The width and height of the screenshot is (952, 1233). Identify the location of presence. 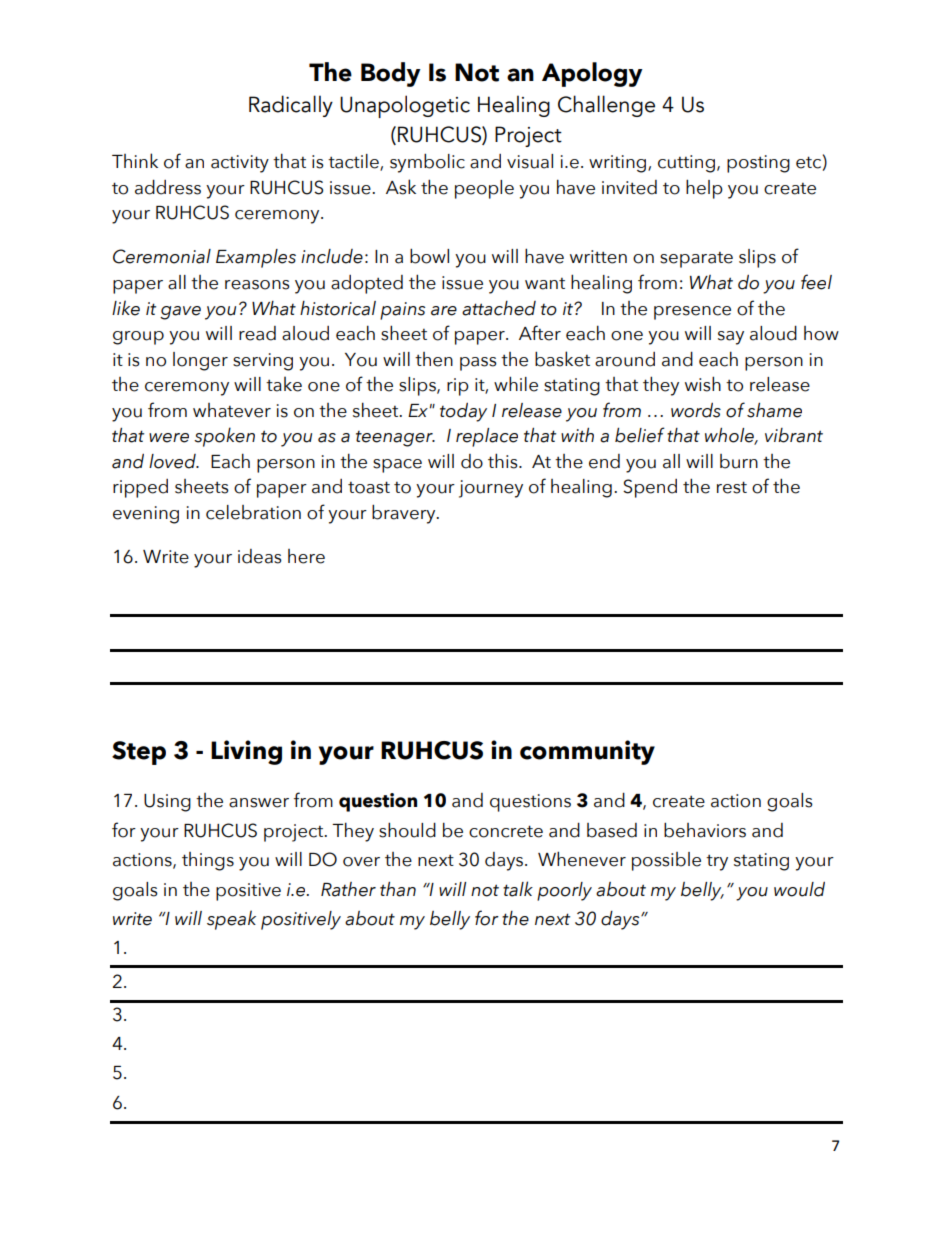
(692, 313).
